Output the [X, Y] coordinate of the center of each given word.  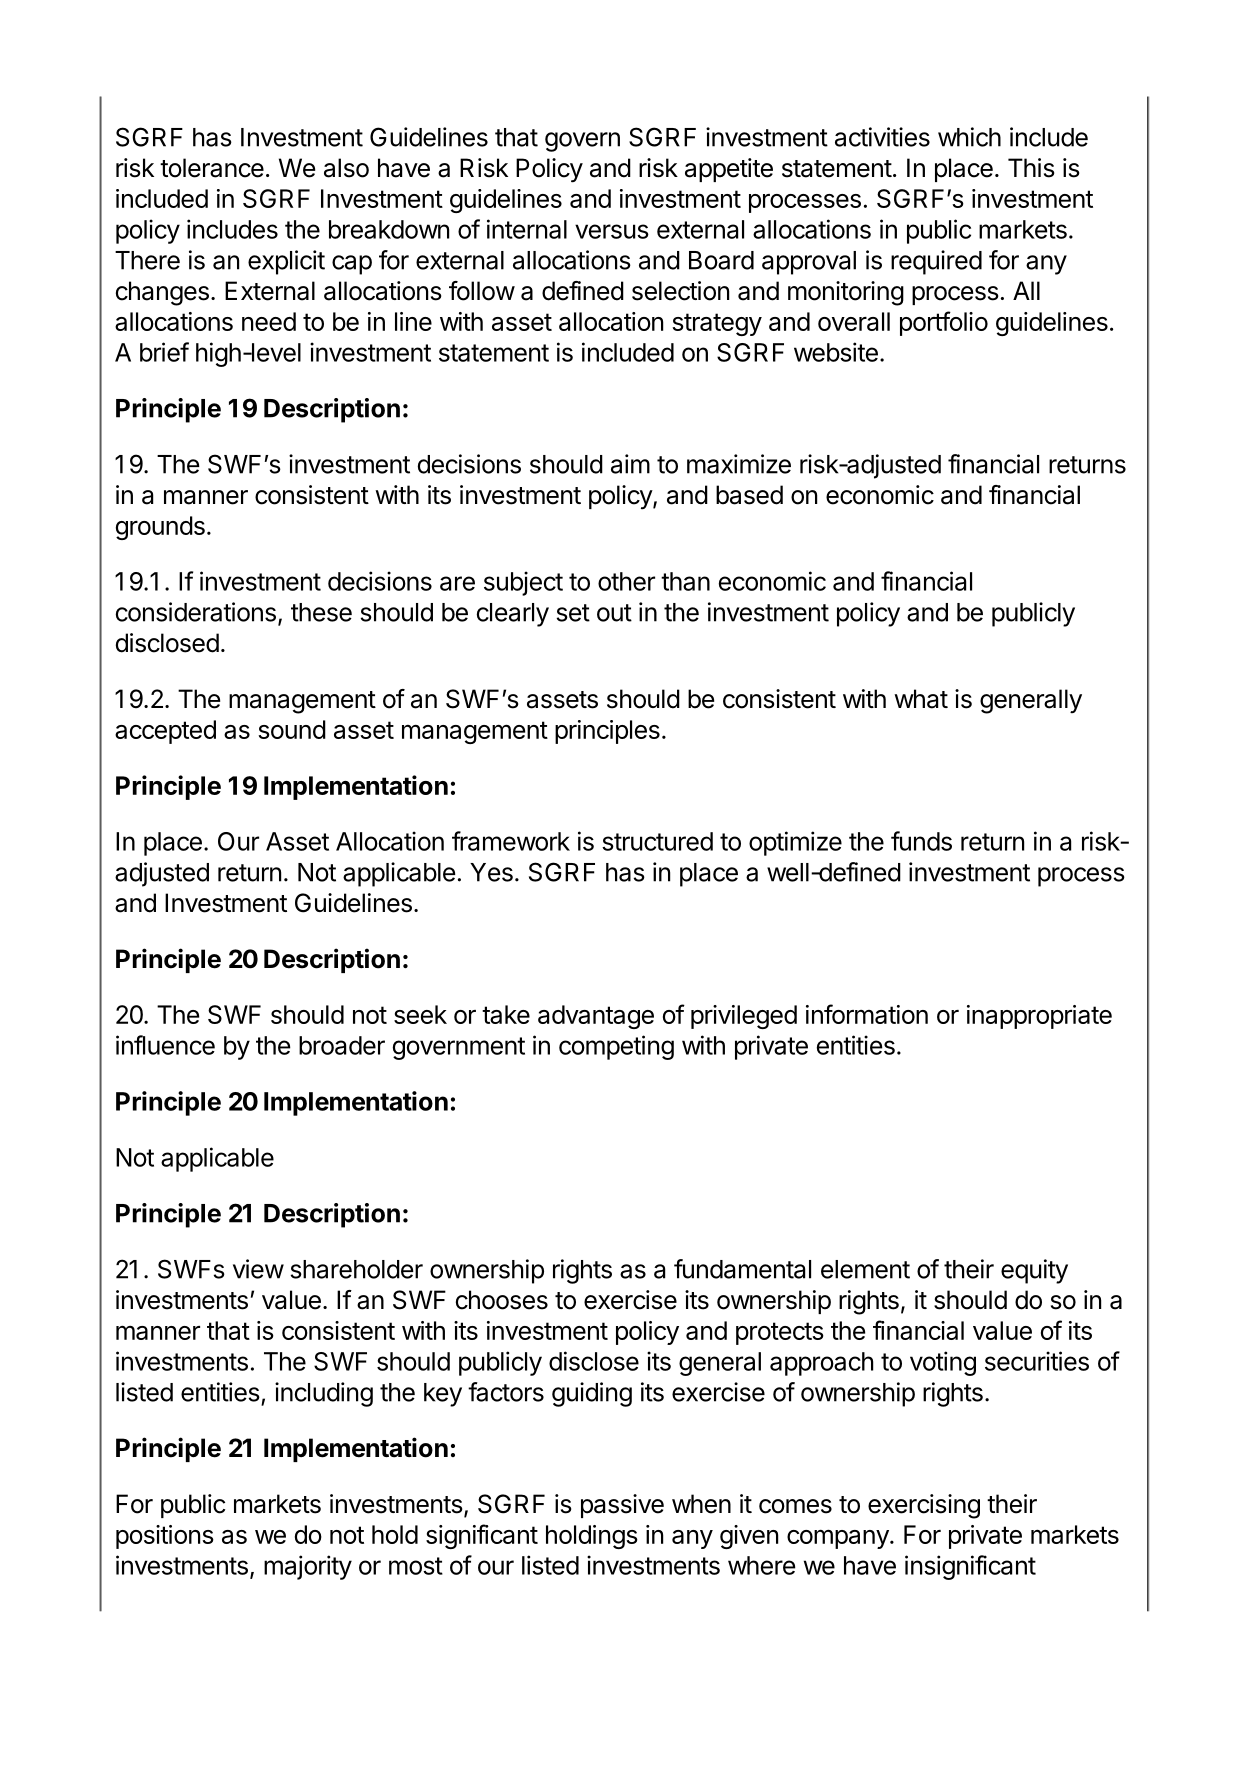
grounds [160, 528]
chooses [502, 1300]
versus [612, 231]
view [258, 1269]
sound [292, 729]
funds [921, 841]
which [969, 137]
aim [630, 464]
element [865, 1269]
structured [657, 841]
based [749, 495]
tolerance [212, 168]
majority [308, 1567]
